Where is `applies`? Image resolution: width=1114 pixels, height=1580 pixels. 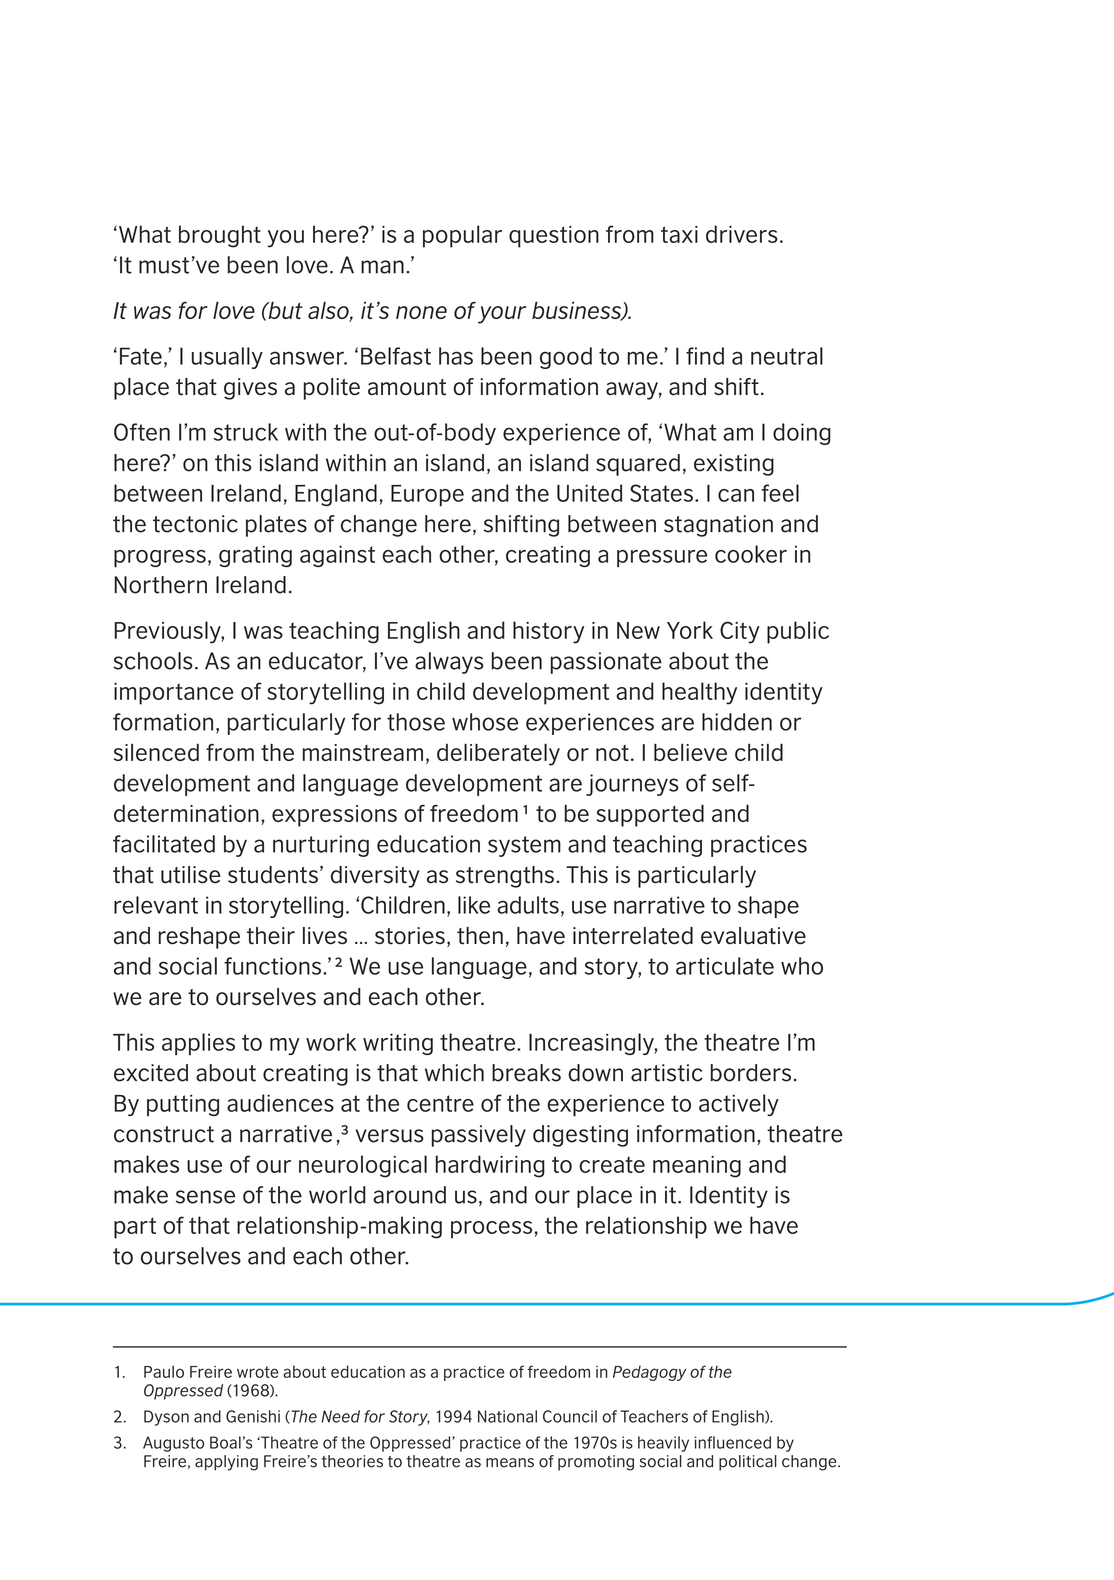
applies is located at coordinates (198, 1044).
